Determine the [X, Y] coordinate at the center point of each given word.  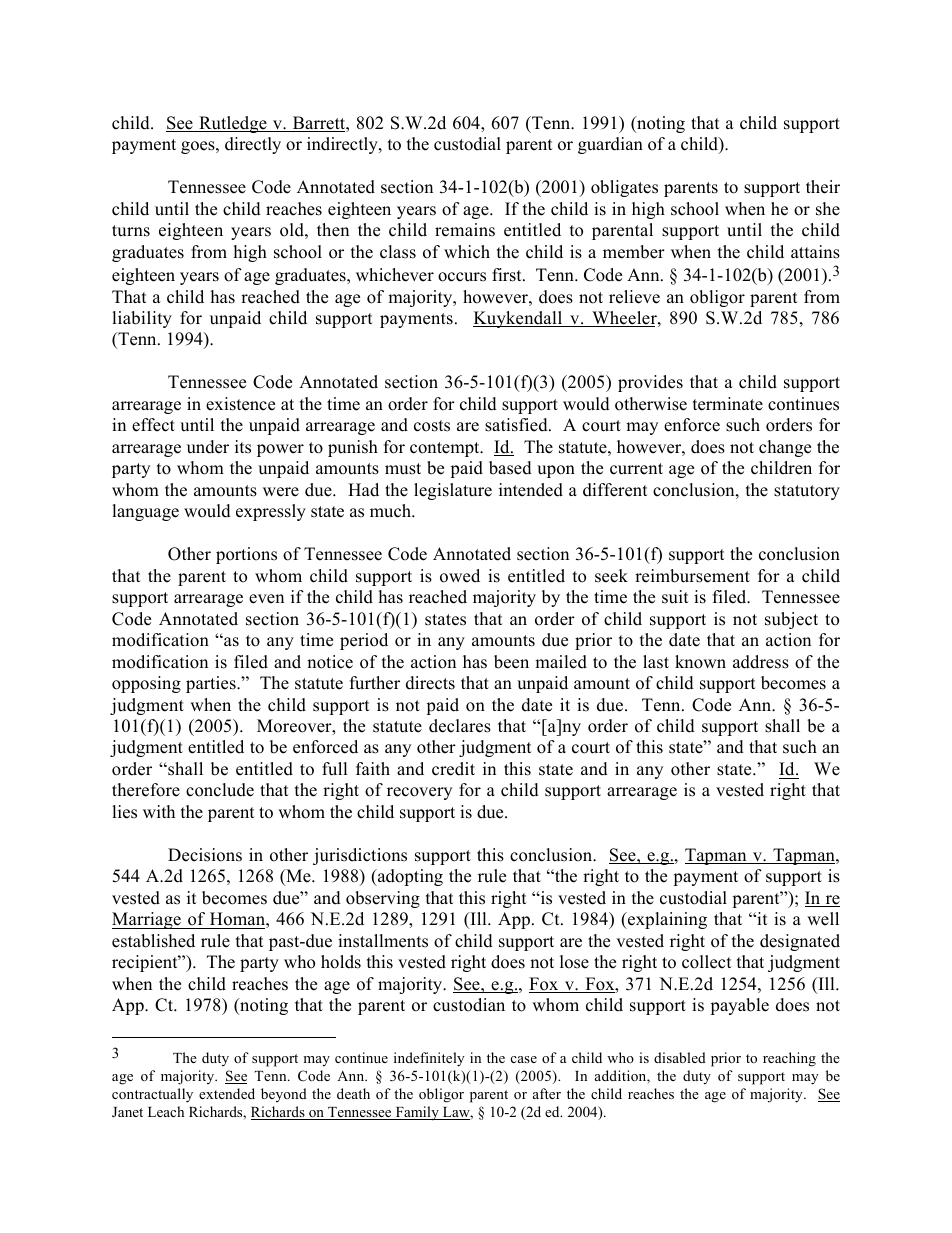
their [823, 187]
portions [246, 555]
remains [465, 230]
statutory [807, 492]
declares [460, 726]
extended [227, 1093]
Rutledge [233, 124]
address [761, 662]
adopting [409, 877]
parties [212, 684]
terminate [728, 404]
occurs [462, 277]
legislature [453, 491]
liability [142, 319]
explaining [666, 920]
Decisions [205, 855]
